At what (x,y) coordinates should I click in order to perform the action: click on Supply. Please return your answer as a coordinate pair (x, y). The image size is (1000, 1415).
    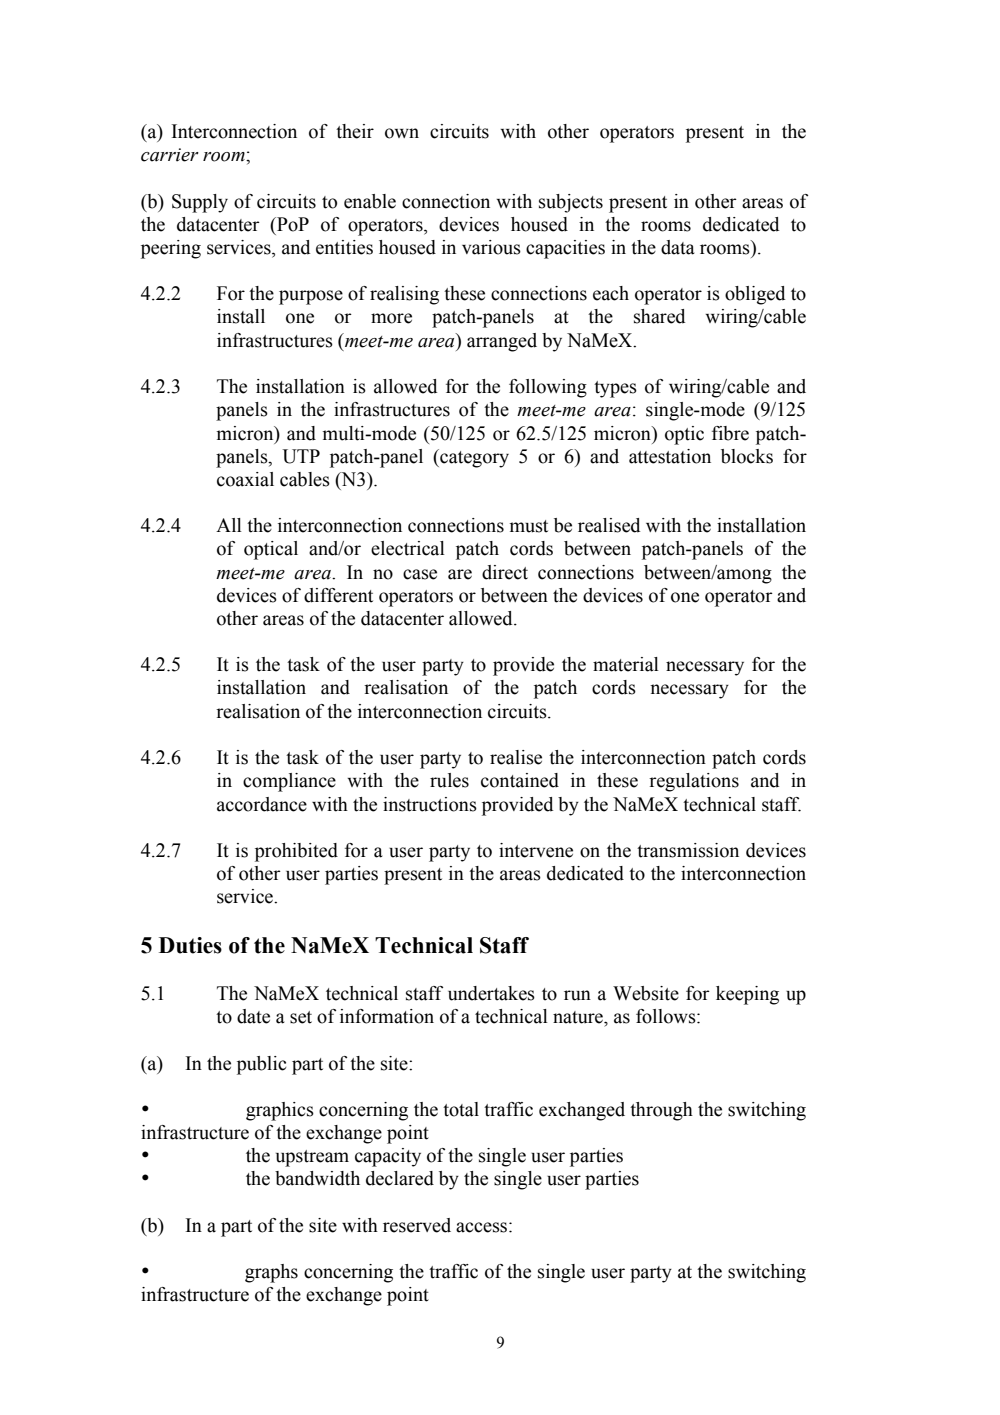
    Looking at the image, I should click on (200, 203).
